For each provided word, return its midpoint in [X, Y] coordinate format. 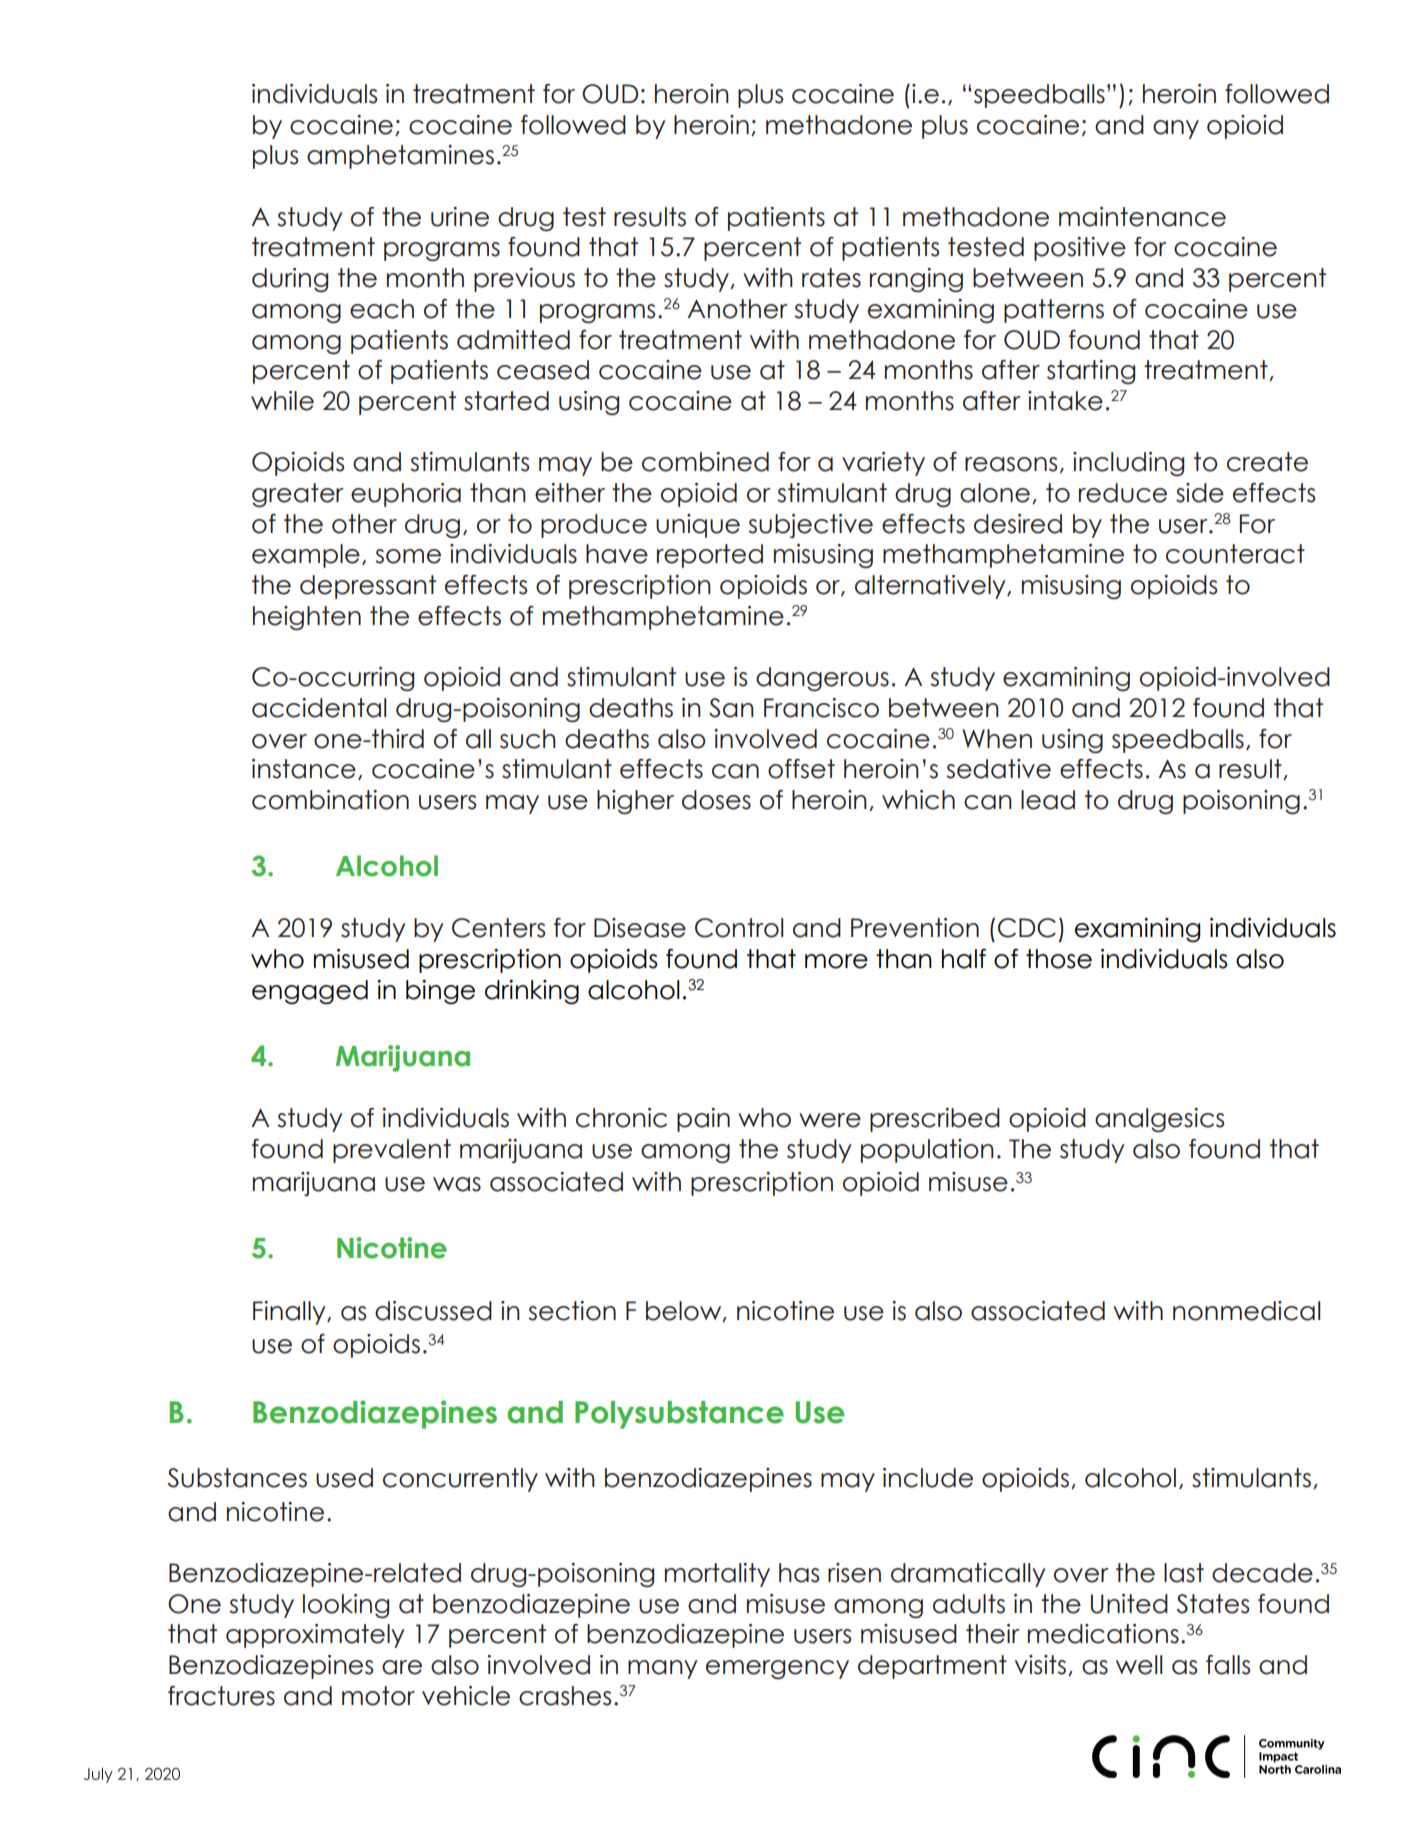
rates [831, 278]
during [290, 280]
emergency [777, 1669]
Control [739, 928]
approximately [315, 1636]
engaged [310, 992]
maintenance [1142, 217]
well [1139, 1665]
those [1059, 959]
